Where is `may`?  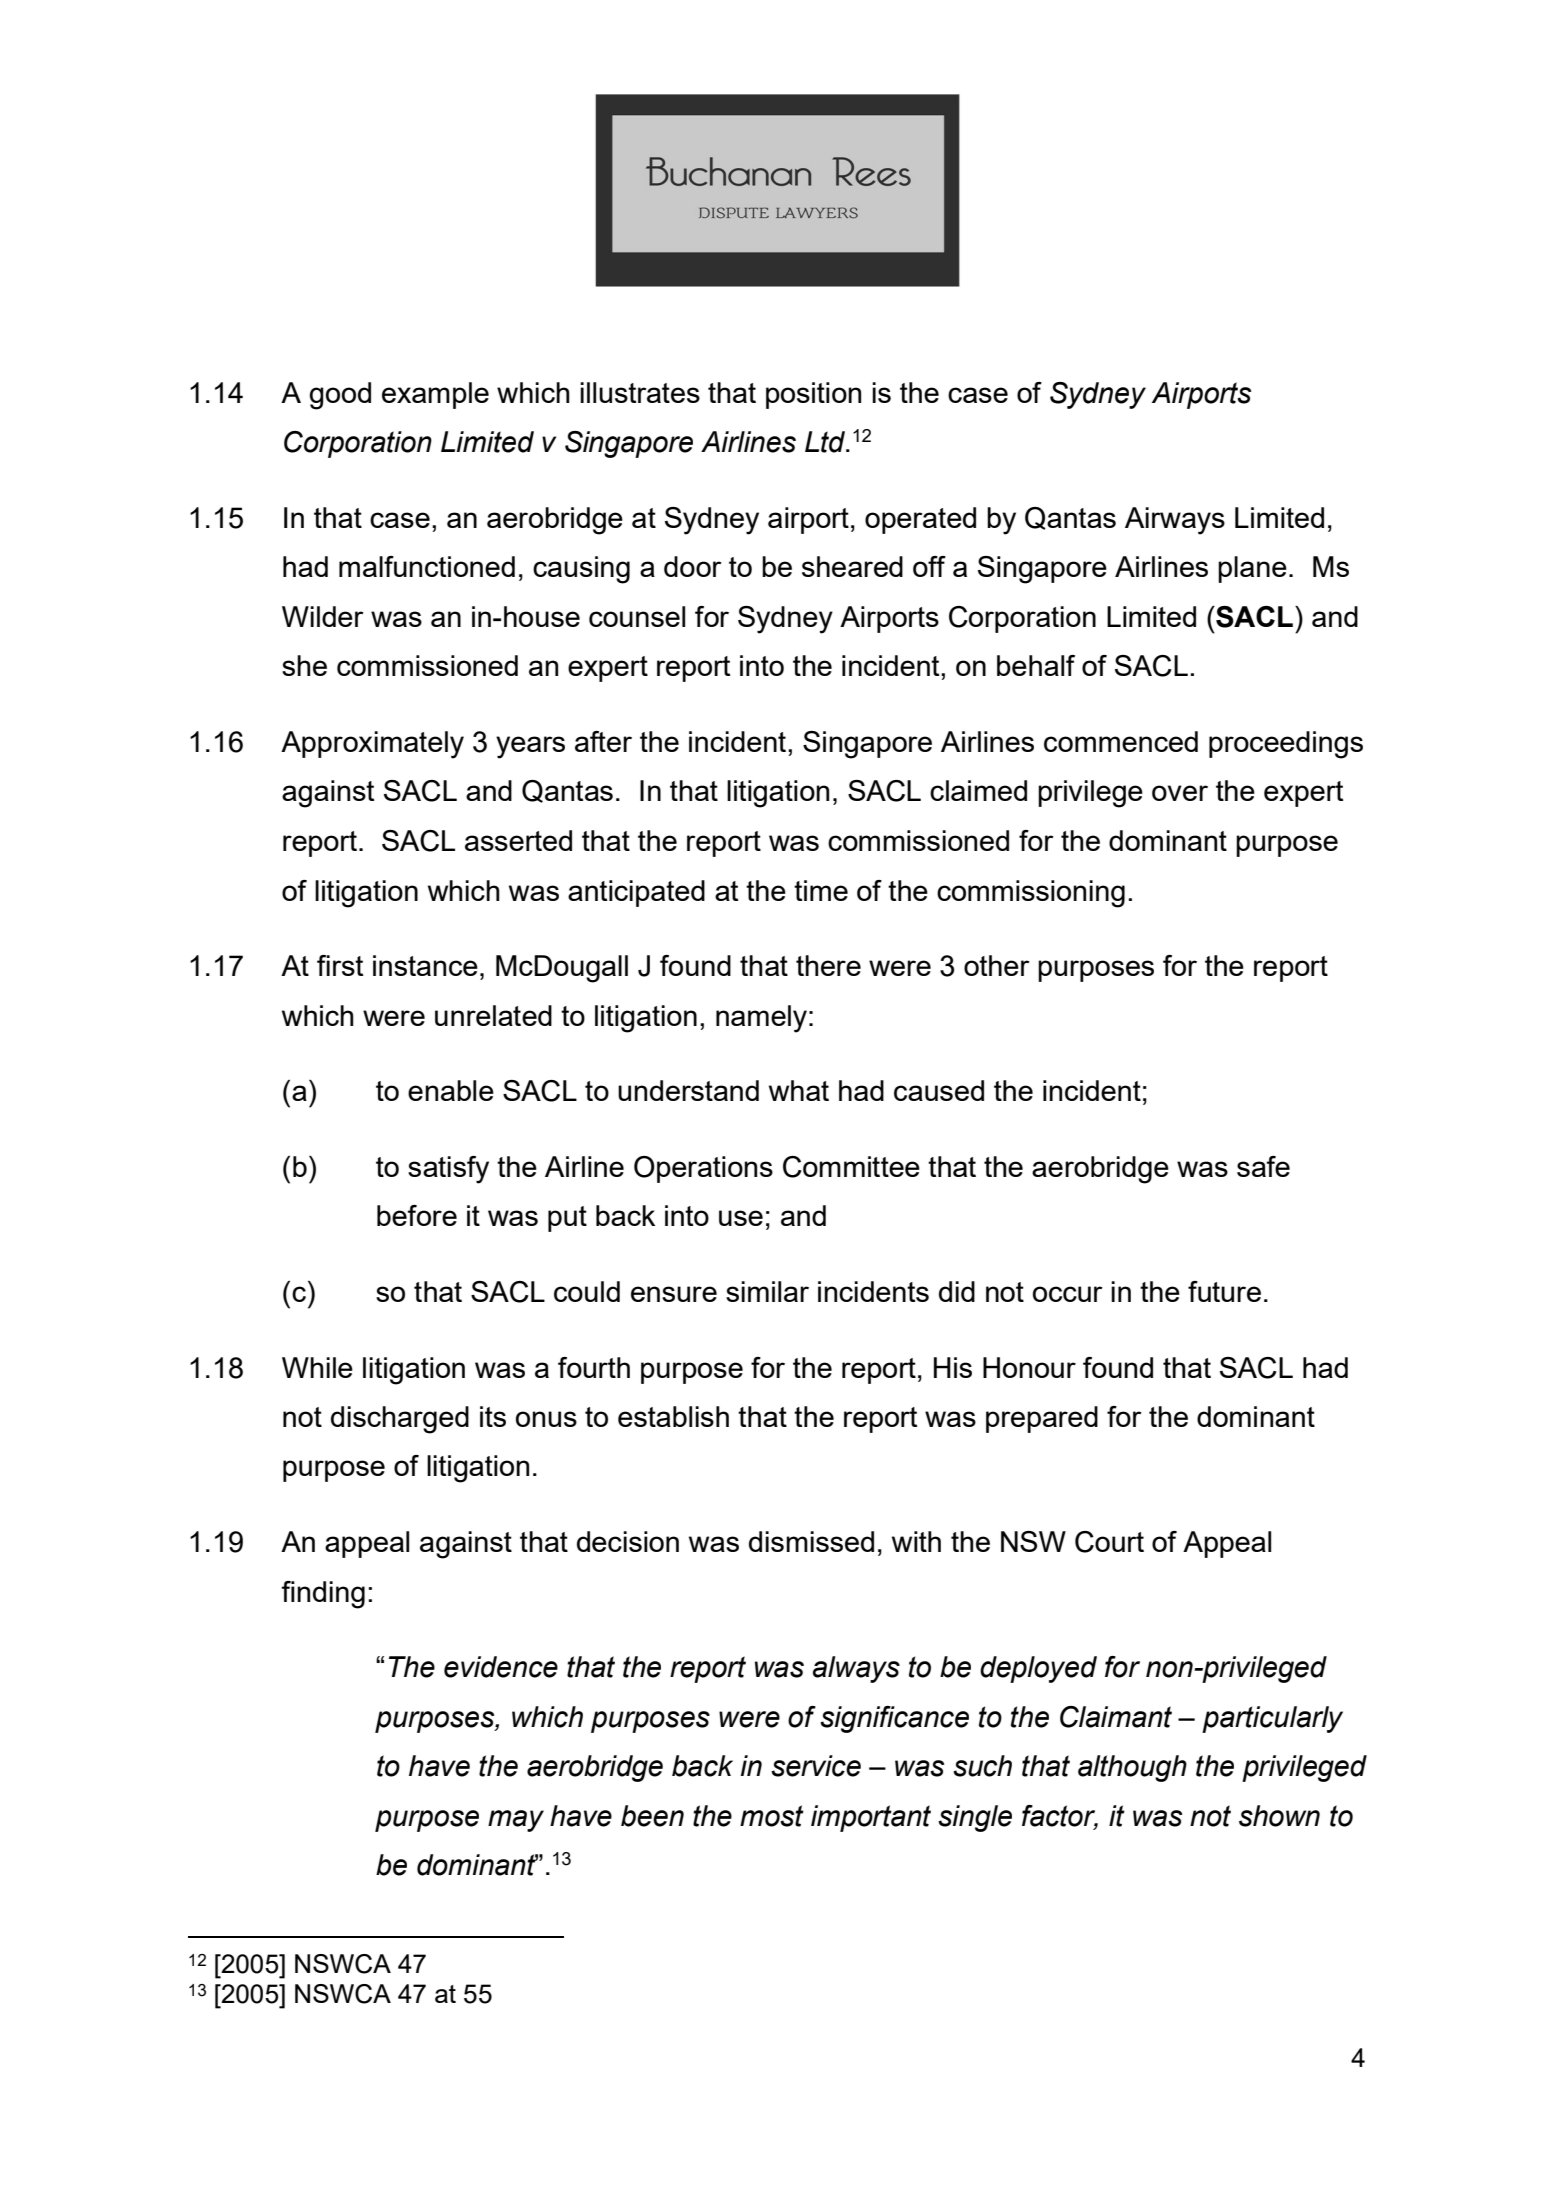 may is located at coordinates (516, 1821).
